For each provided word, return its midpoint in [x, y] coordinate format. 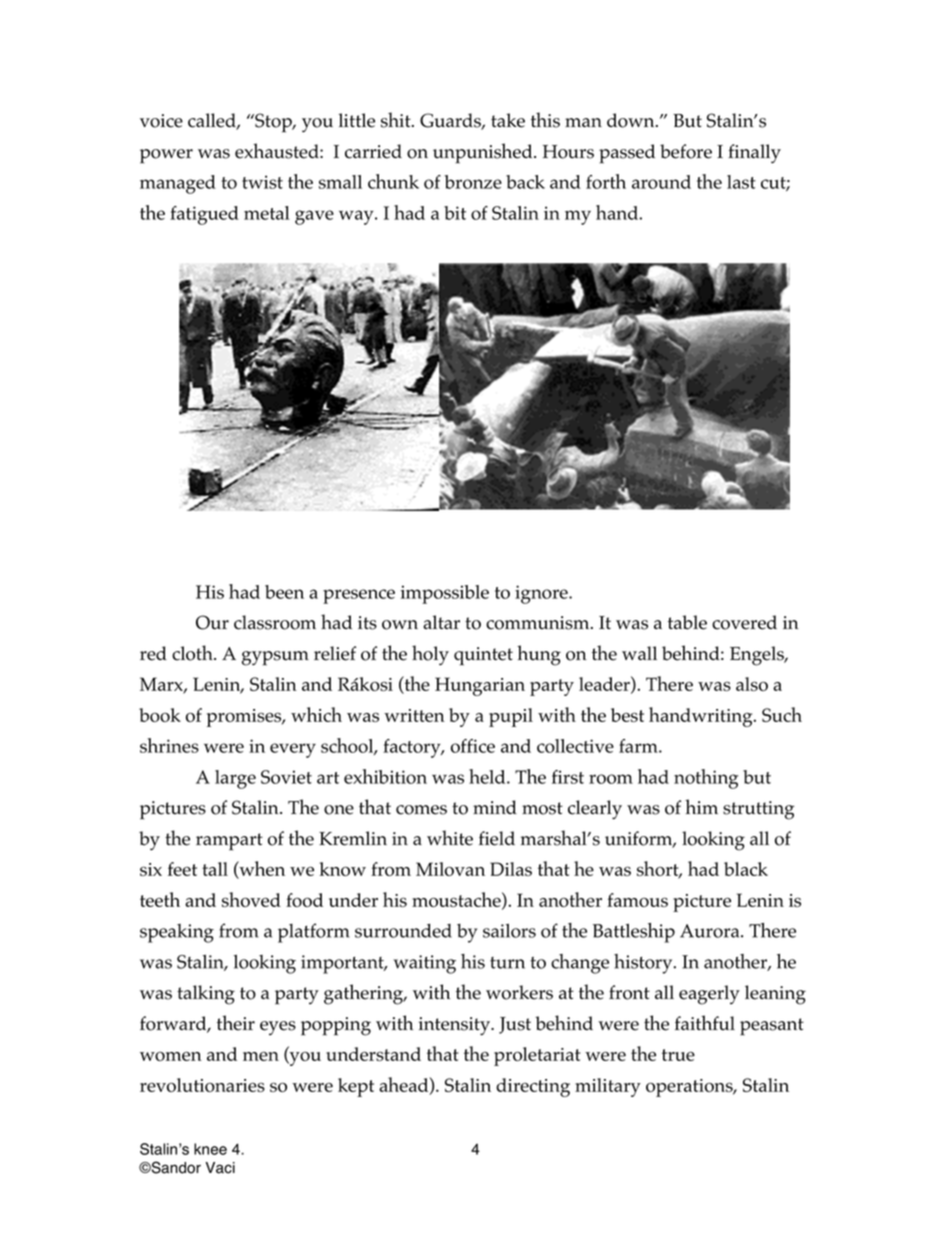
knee [210, 1149]
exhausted [278, 151]
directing [533, 1087]
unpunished [484, 153]
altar [441, 622]
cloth [193, 653]
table [687, 622]
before [686, 151]
